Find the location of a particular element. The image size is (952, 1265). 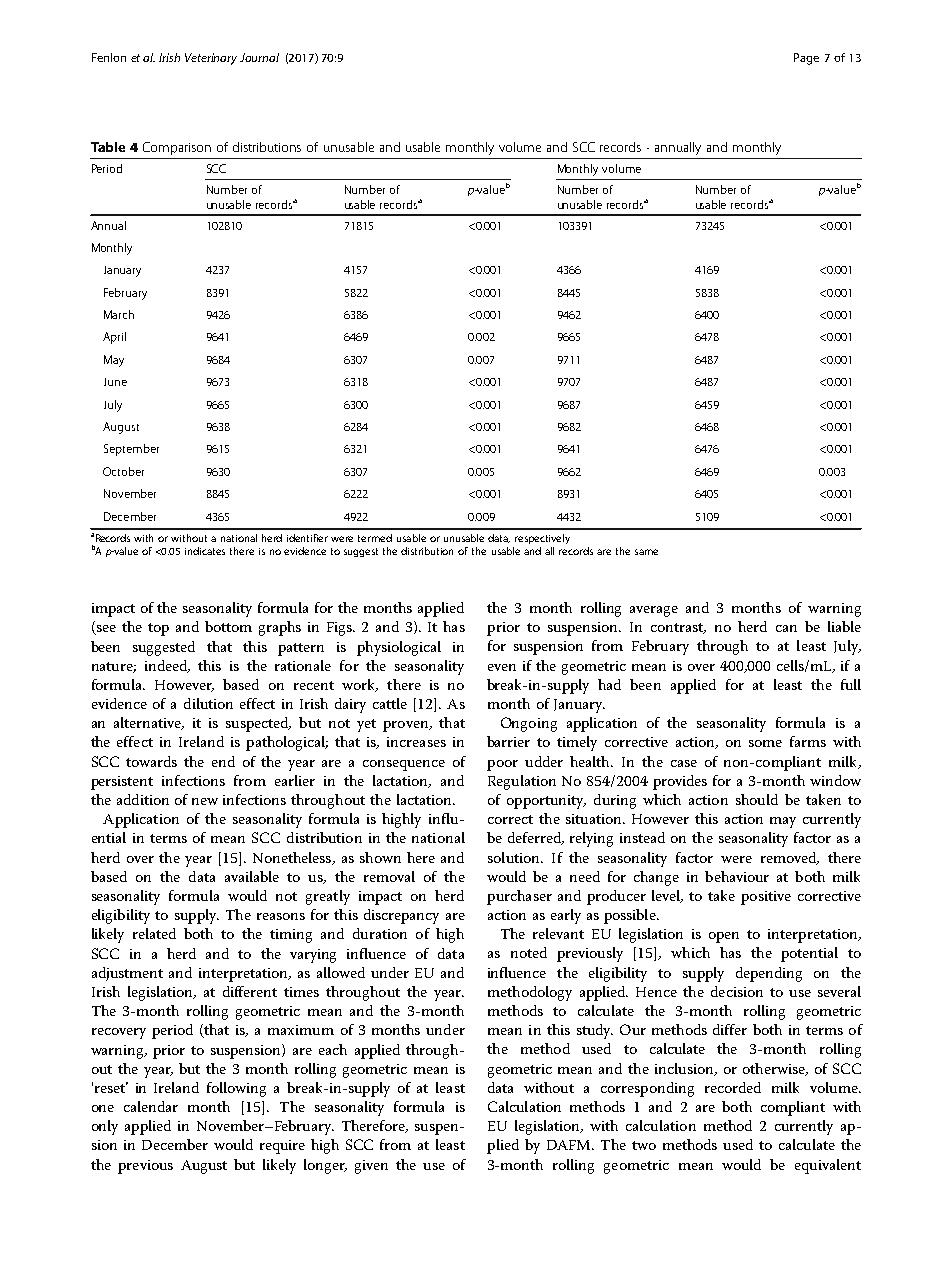

Veterinary is located at coordinates (211, 59).
